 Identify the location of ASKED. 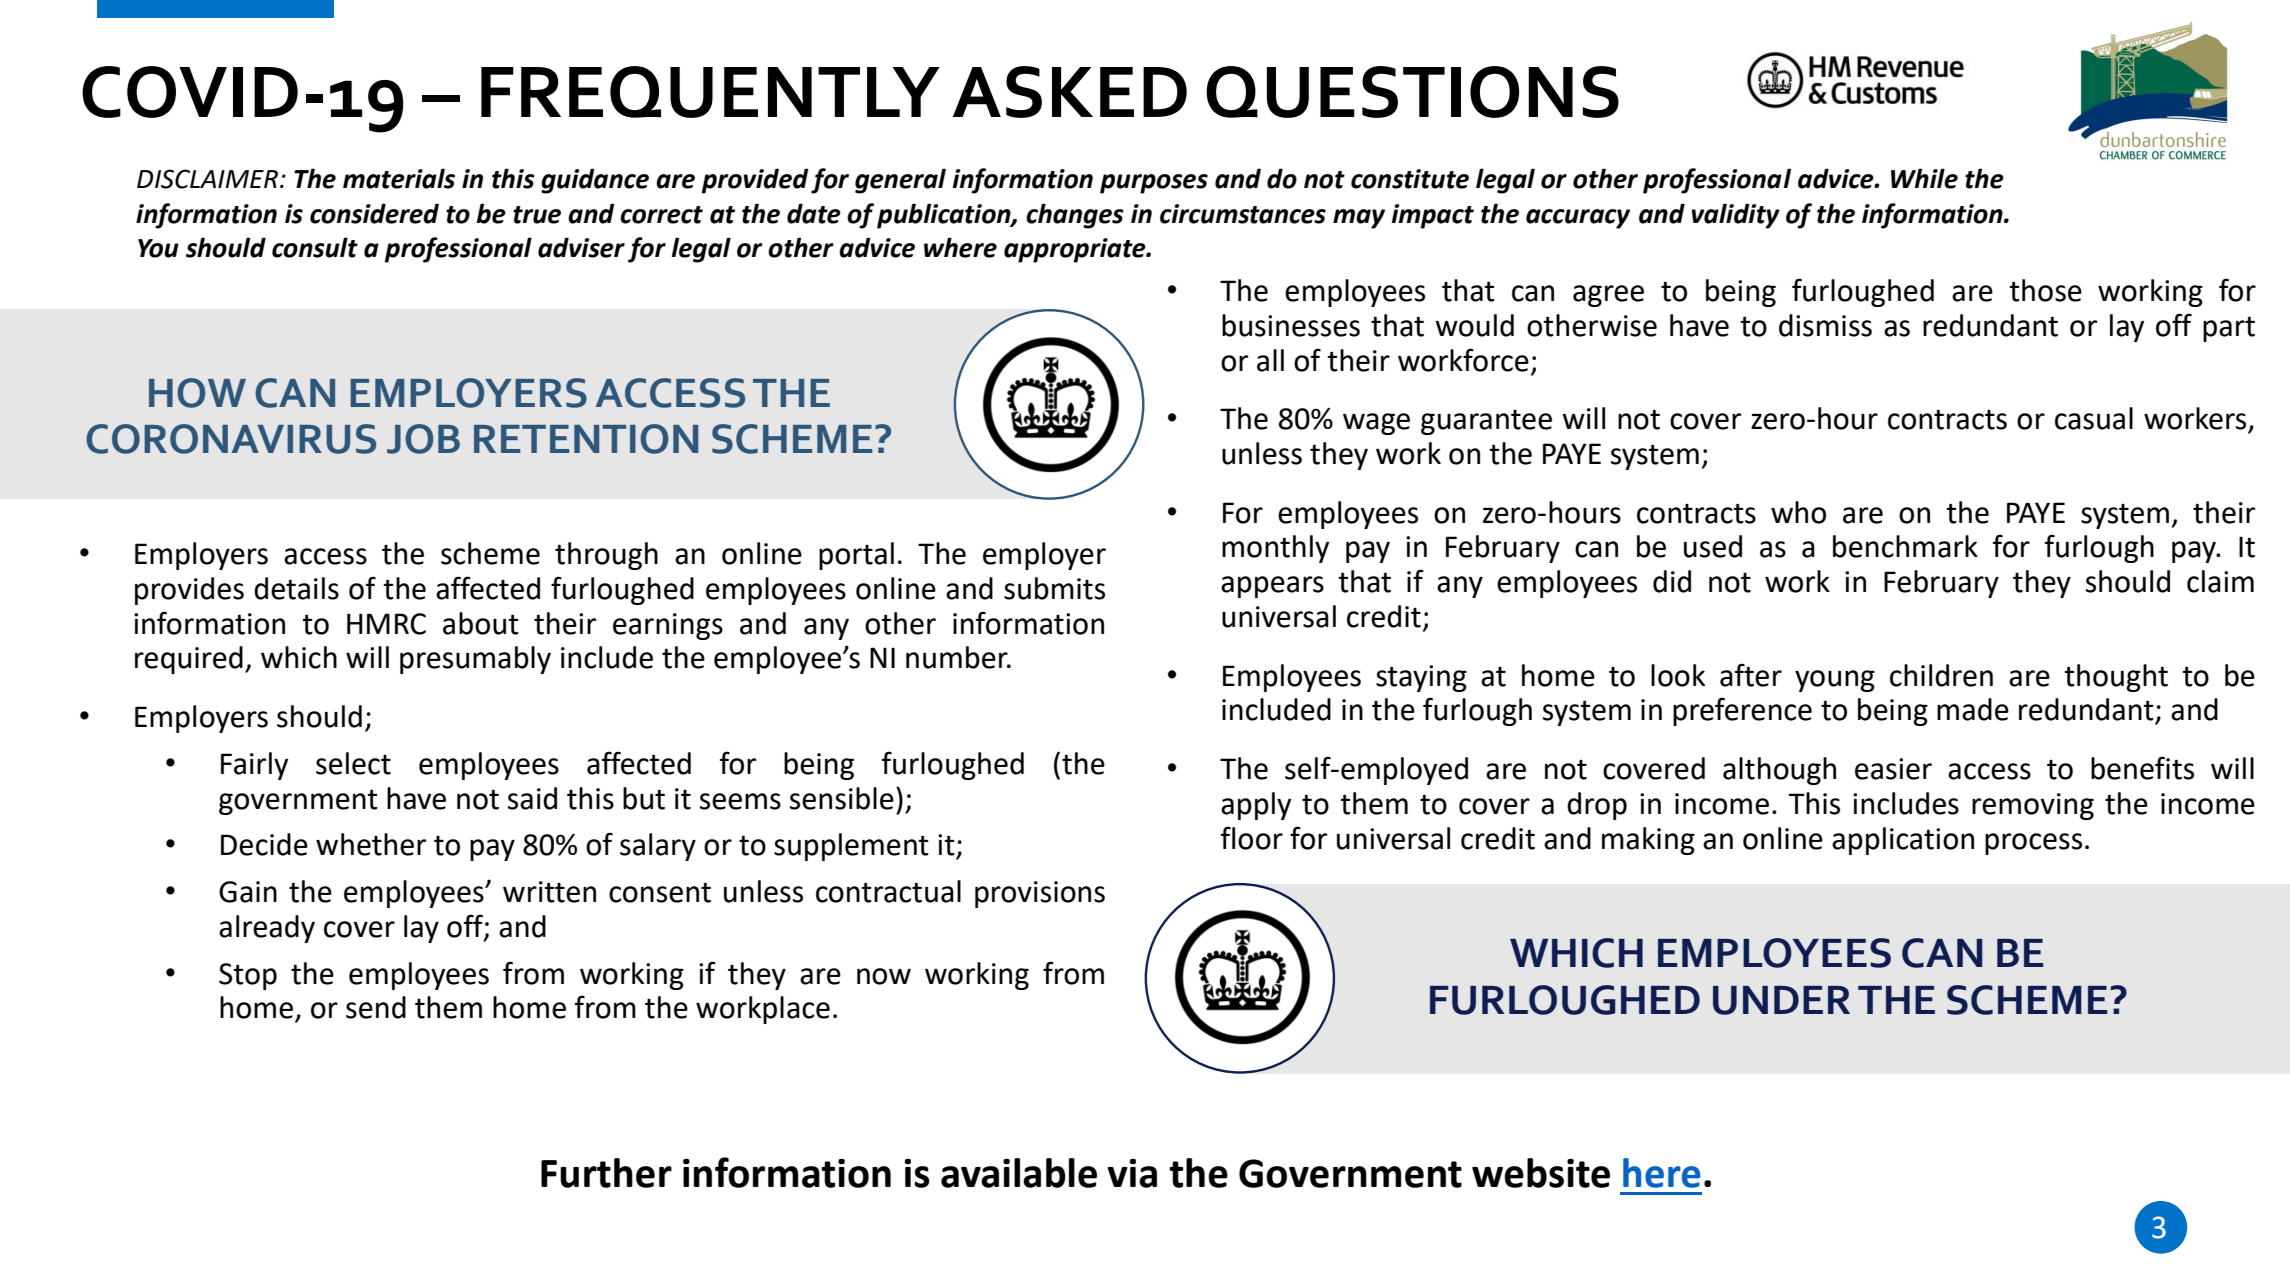
(1070, 92).
